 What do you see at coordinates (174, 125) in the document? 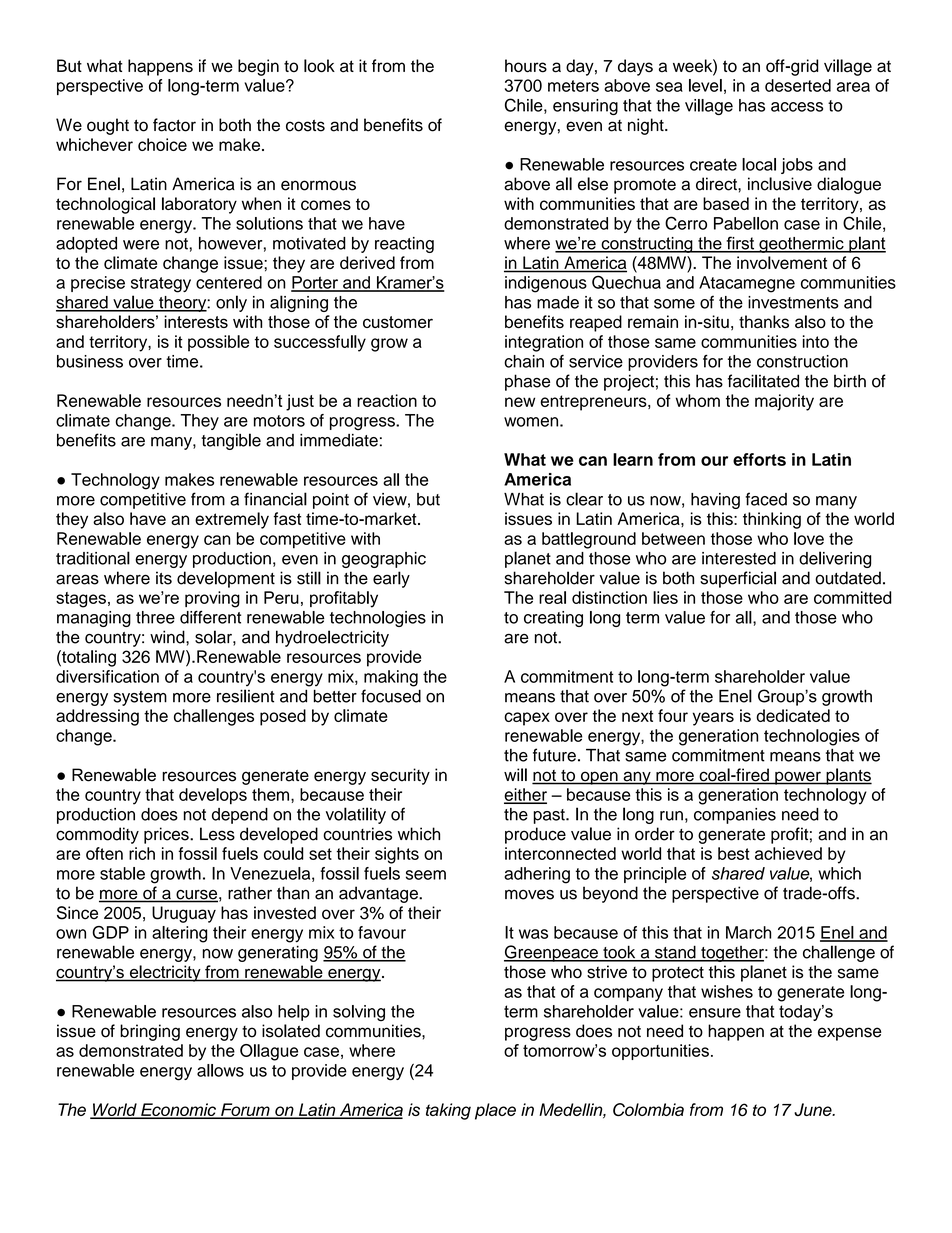
I see `factor` at bounding box center [174, 125].
